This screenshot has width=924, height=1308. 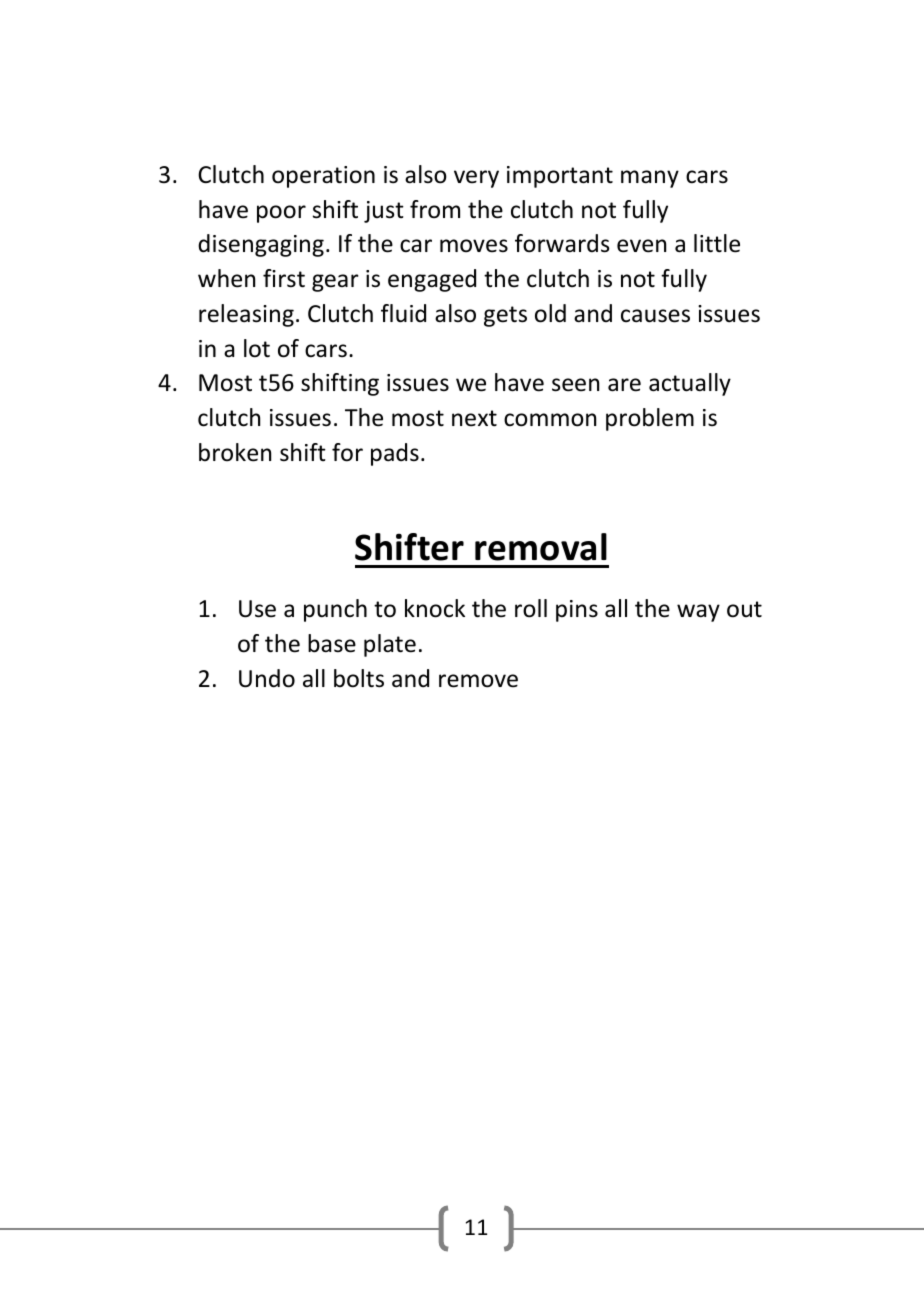 I want to click on broken, so click(x=235, y=452).
